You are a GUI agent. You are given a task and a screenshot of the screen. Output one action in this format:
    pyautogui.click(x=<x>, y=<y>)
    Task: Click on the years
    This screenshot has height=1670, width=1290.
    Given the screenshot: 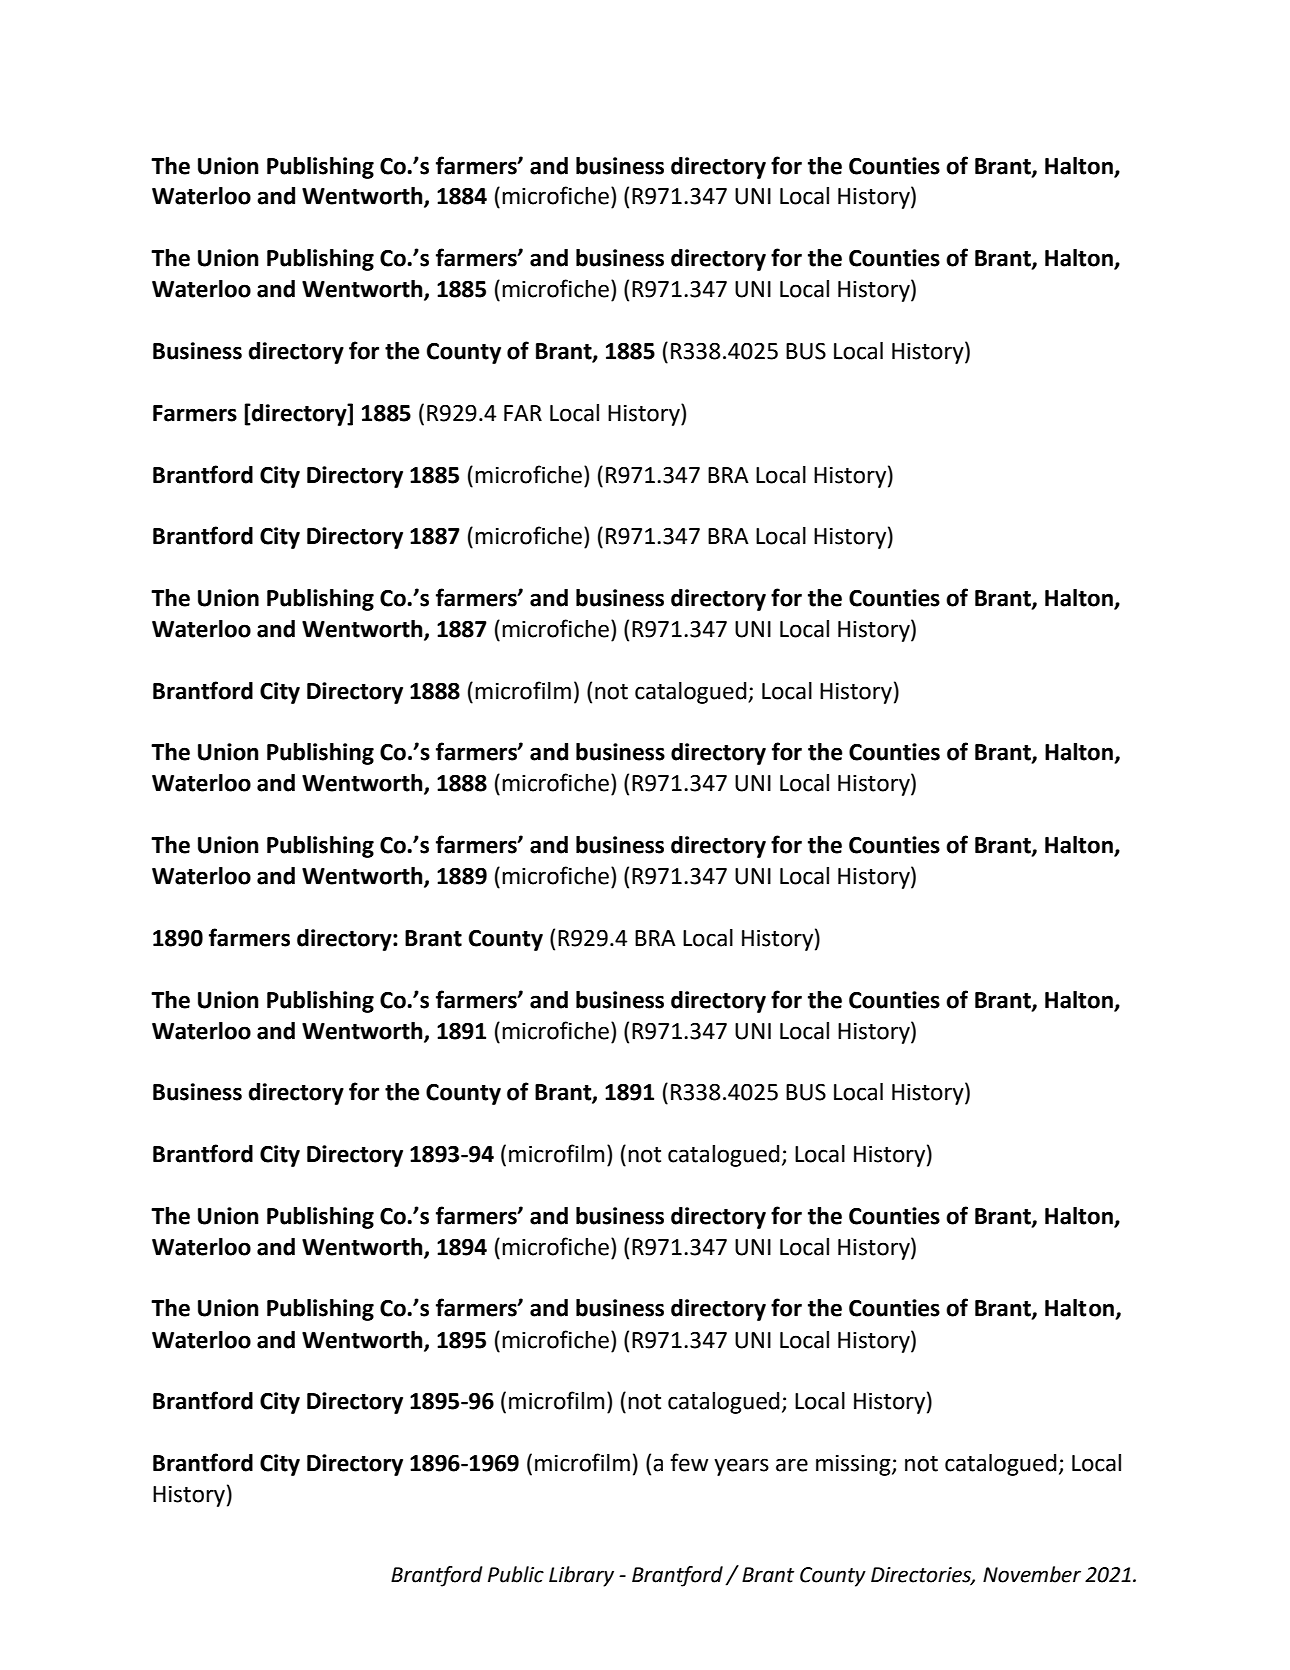 What is the action you would take?
    pyautogui.click(x=741, y=1467)
